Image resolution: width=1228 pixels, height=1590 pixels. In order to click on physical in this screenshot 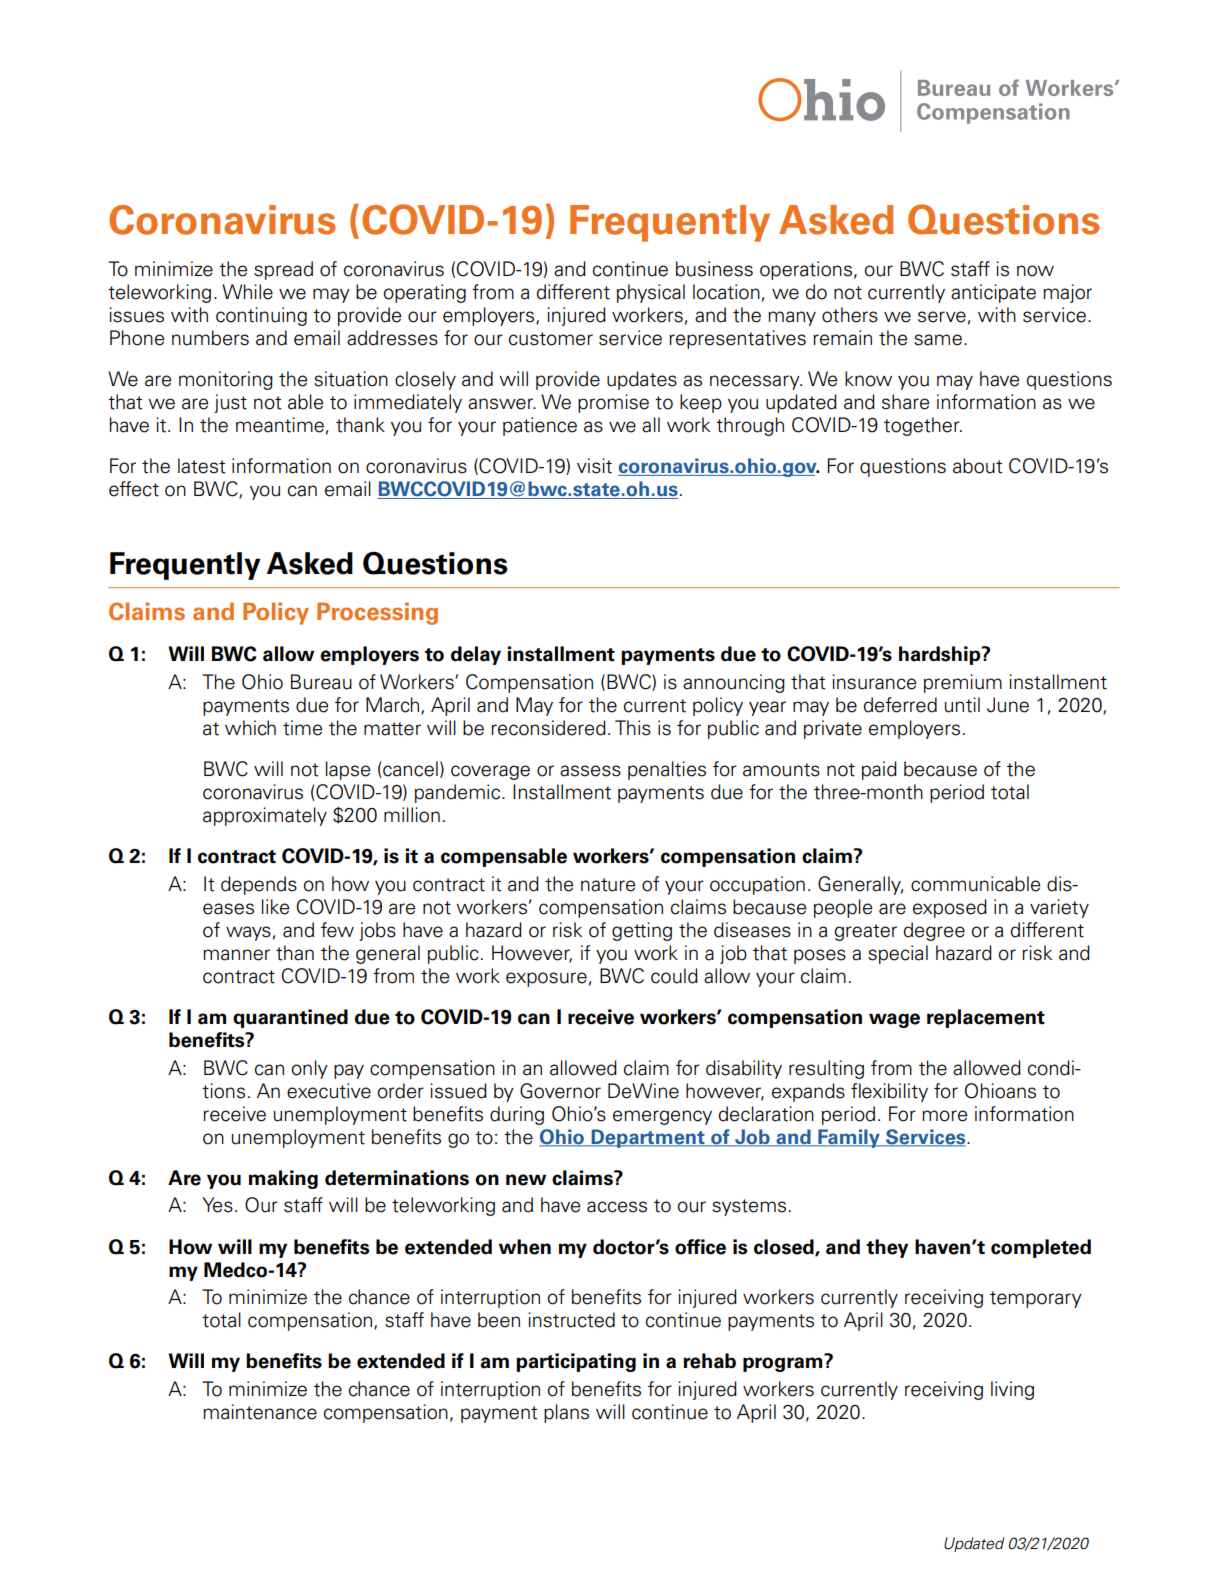, I will do `click(651, 293)`.
